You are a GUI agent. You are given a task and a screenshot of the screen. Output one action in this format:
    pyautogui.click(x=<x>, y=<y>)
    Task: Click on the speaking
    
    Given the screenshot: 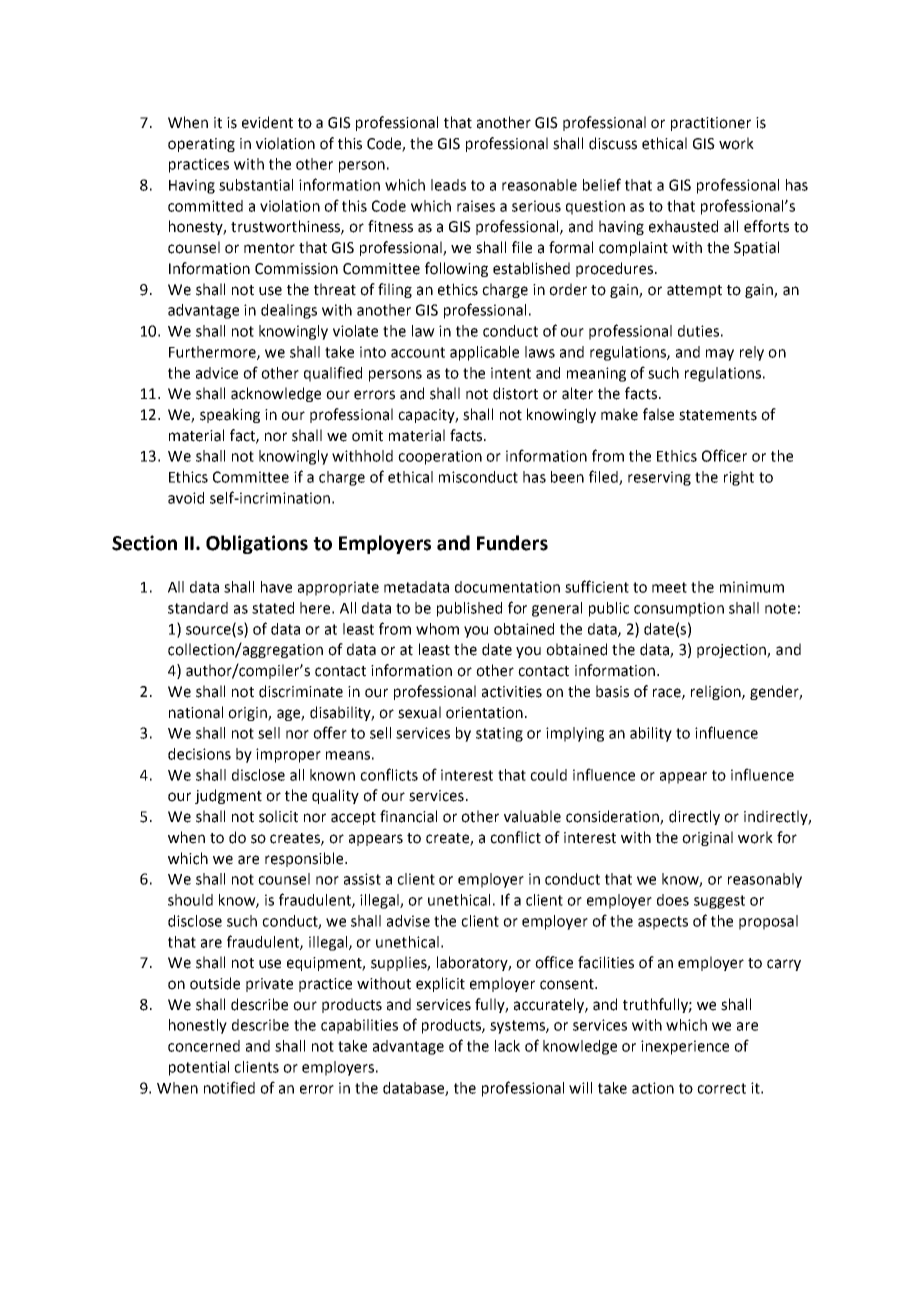 What is the action you would take?
    pyautogui.click(x=230, y=415)
